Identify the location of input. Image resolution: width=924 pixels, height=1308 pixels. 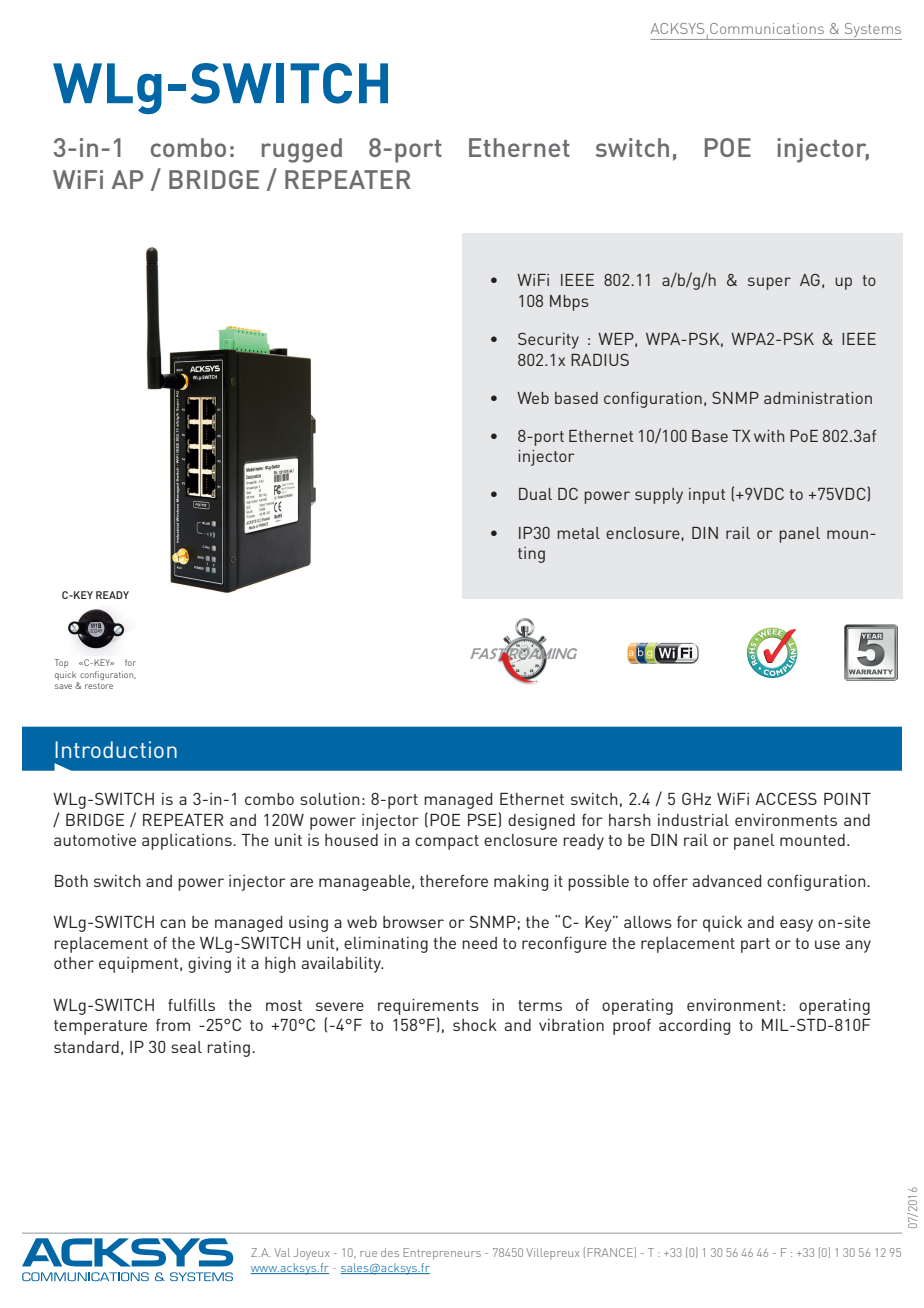
(707, 496).
